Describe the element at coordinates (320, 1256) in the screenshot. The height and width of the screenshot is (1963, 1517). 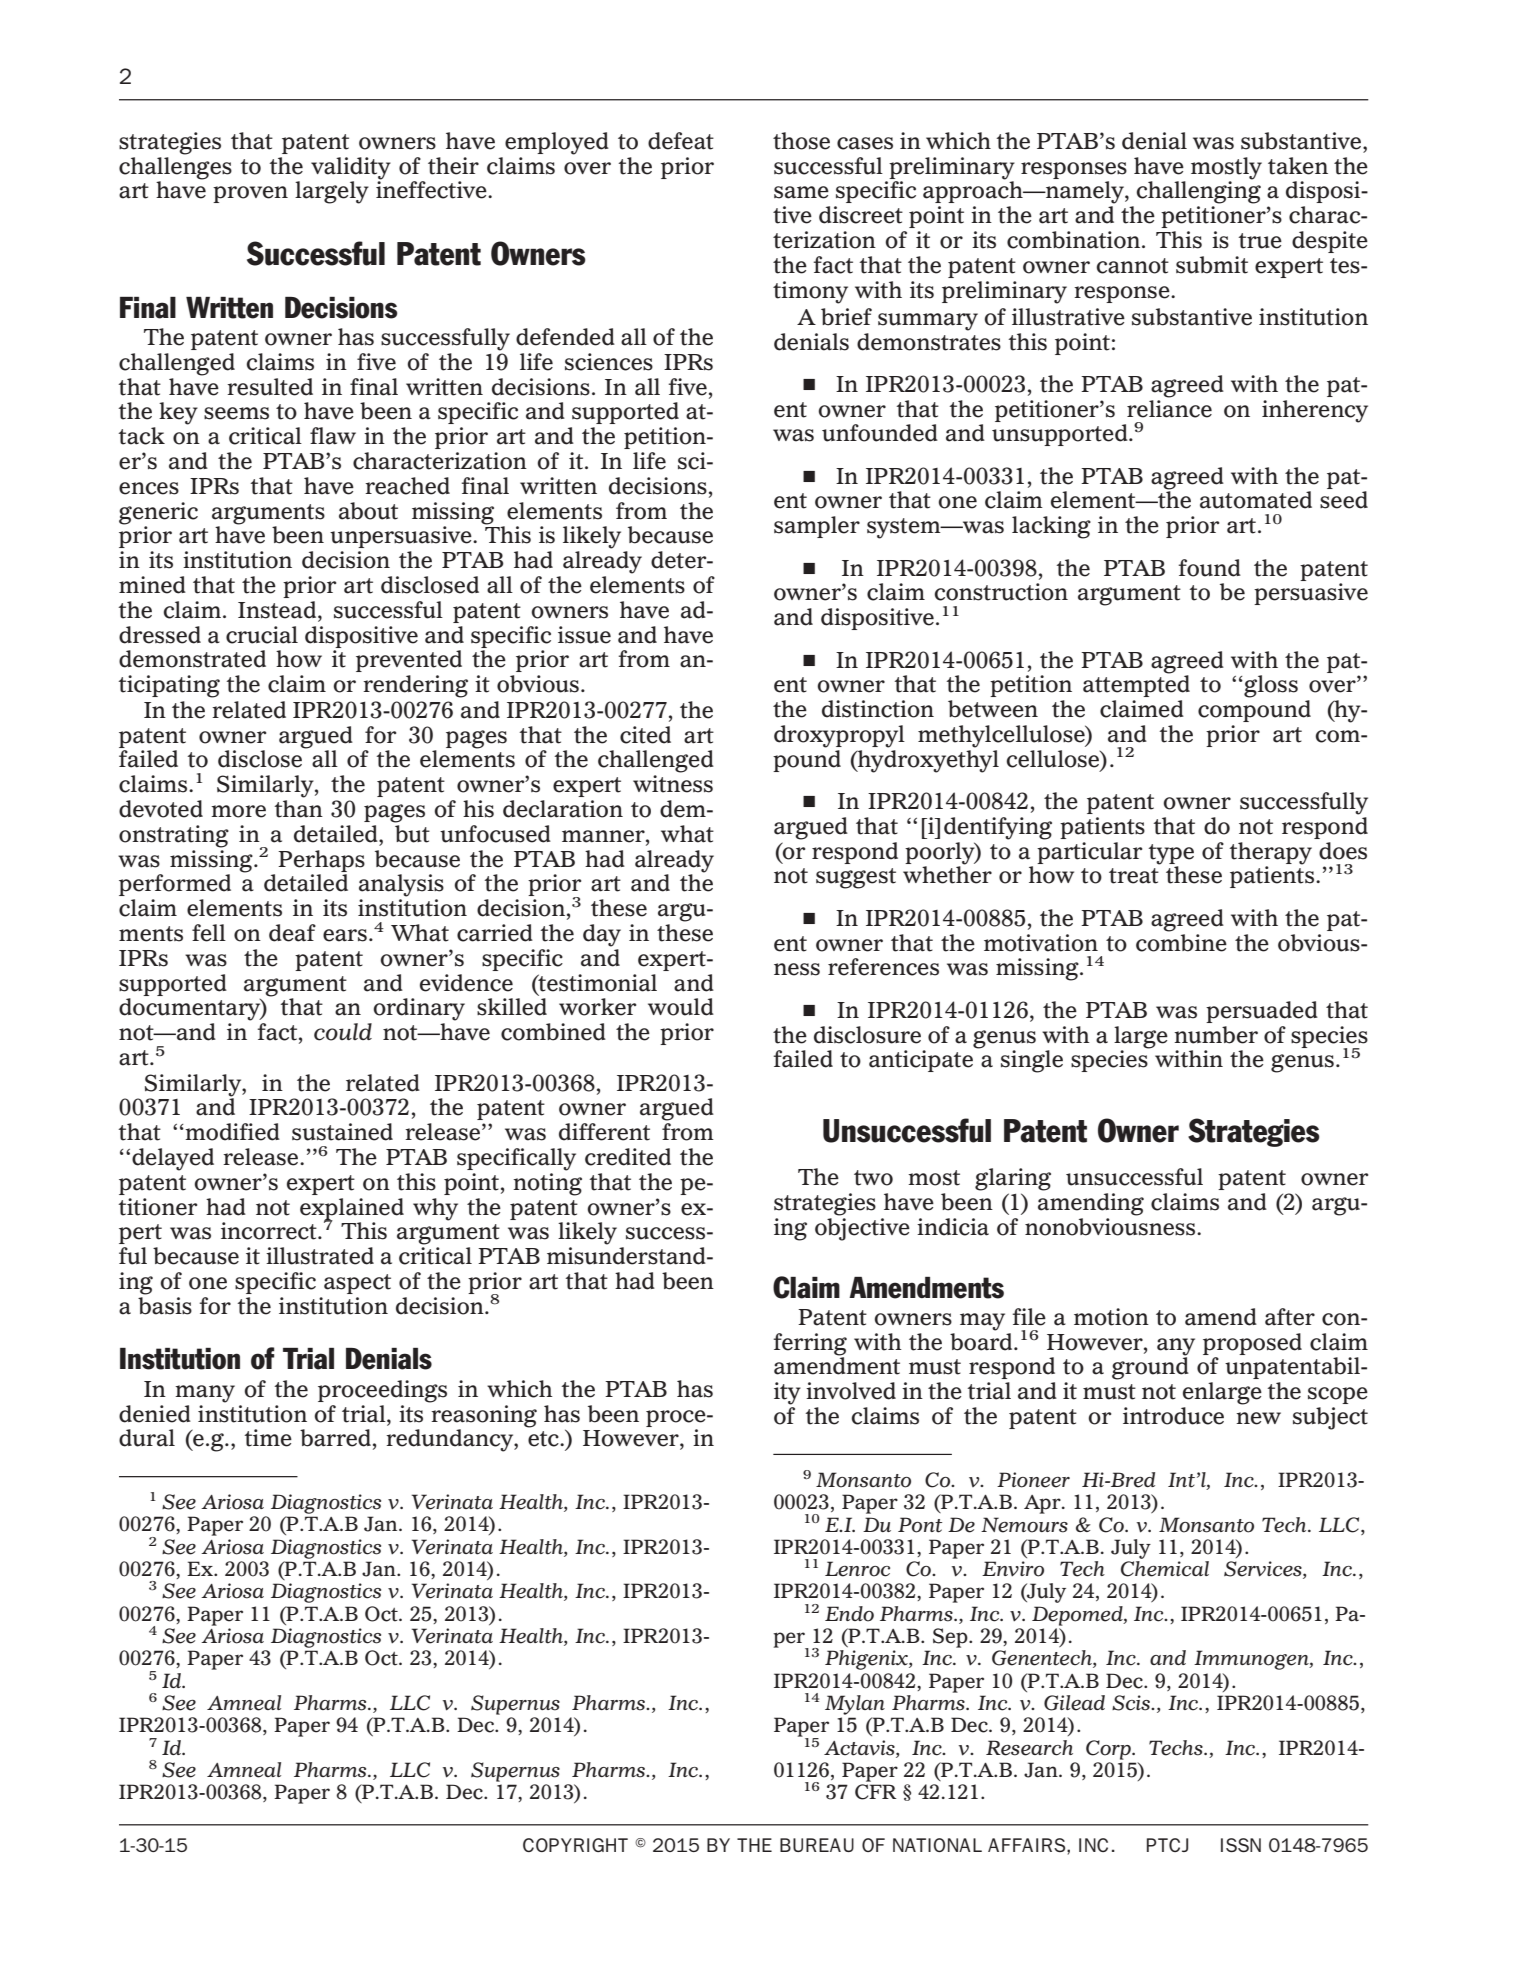
I see `illustrated` at that location.
